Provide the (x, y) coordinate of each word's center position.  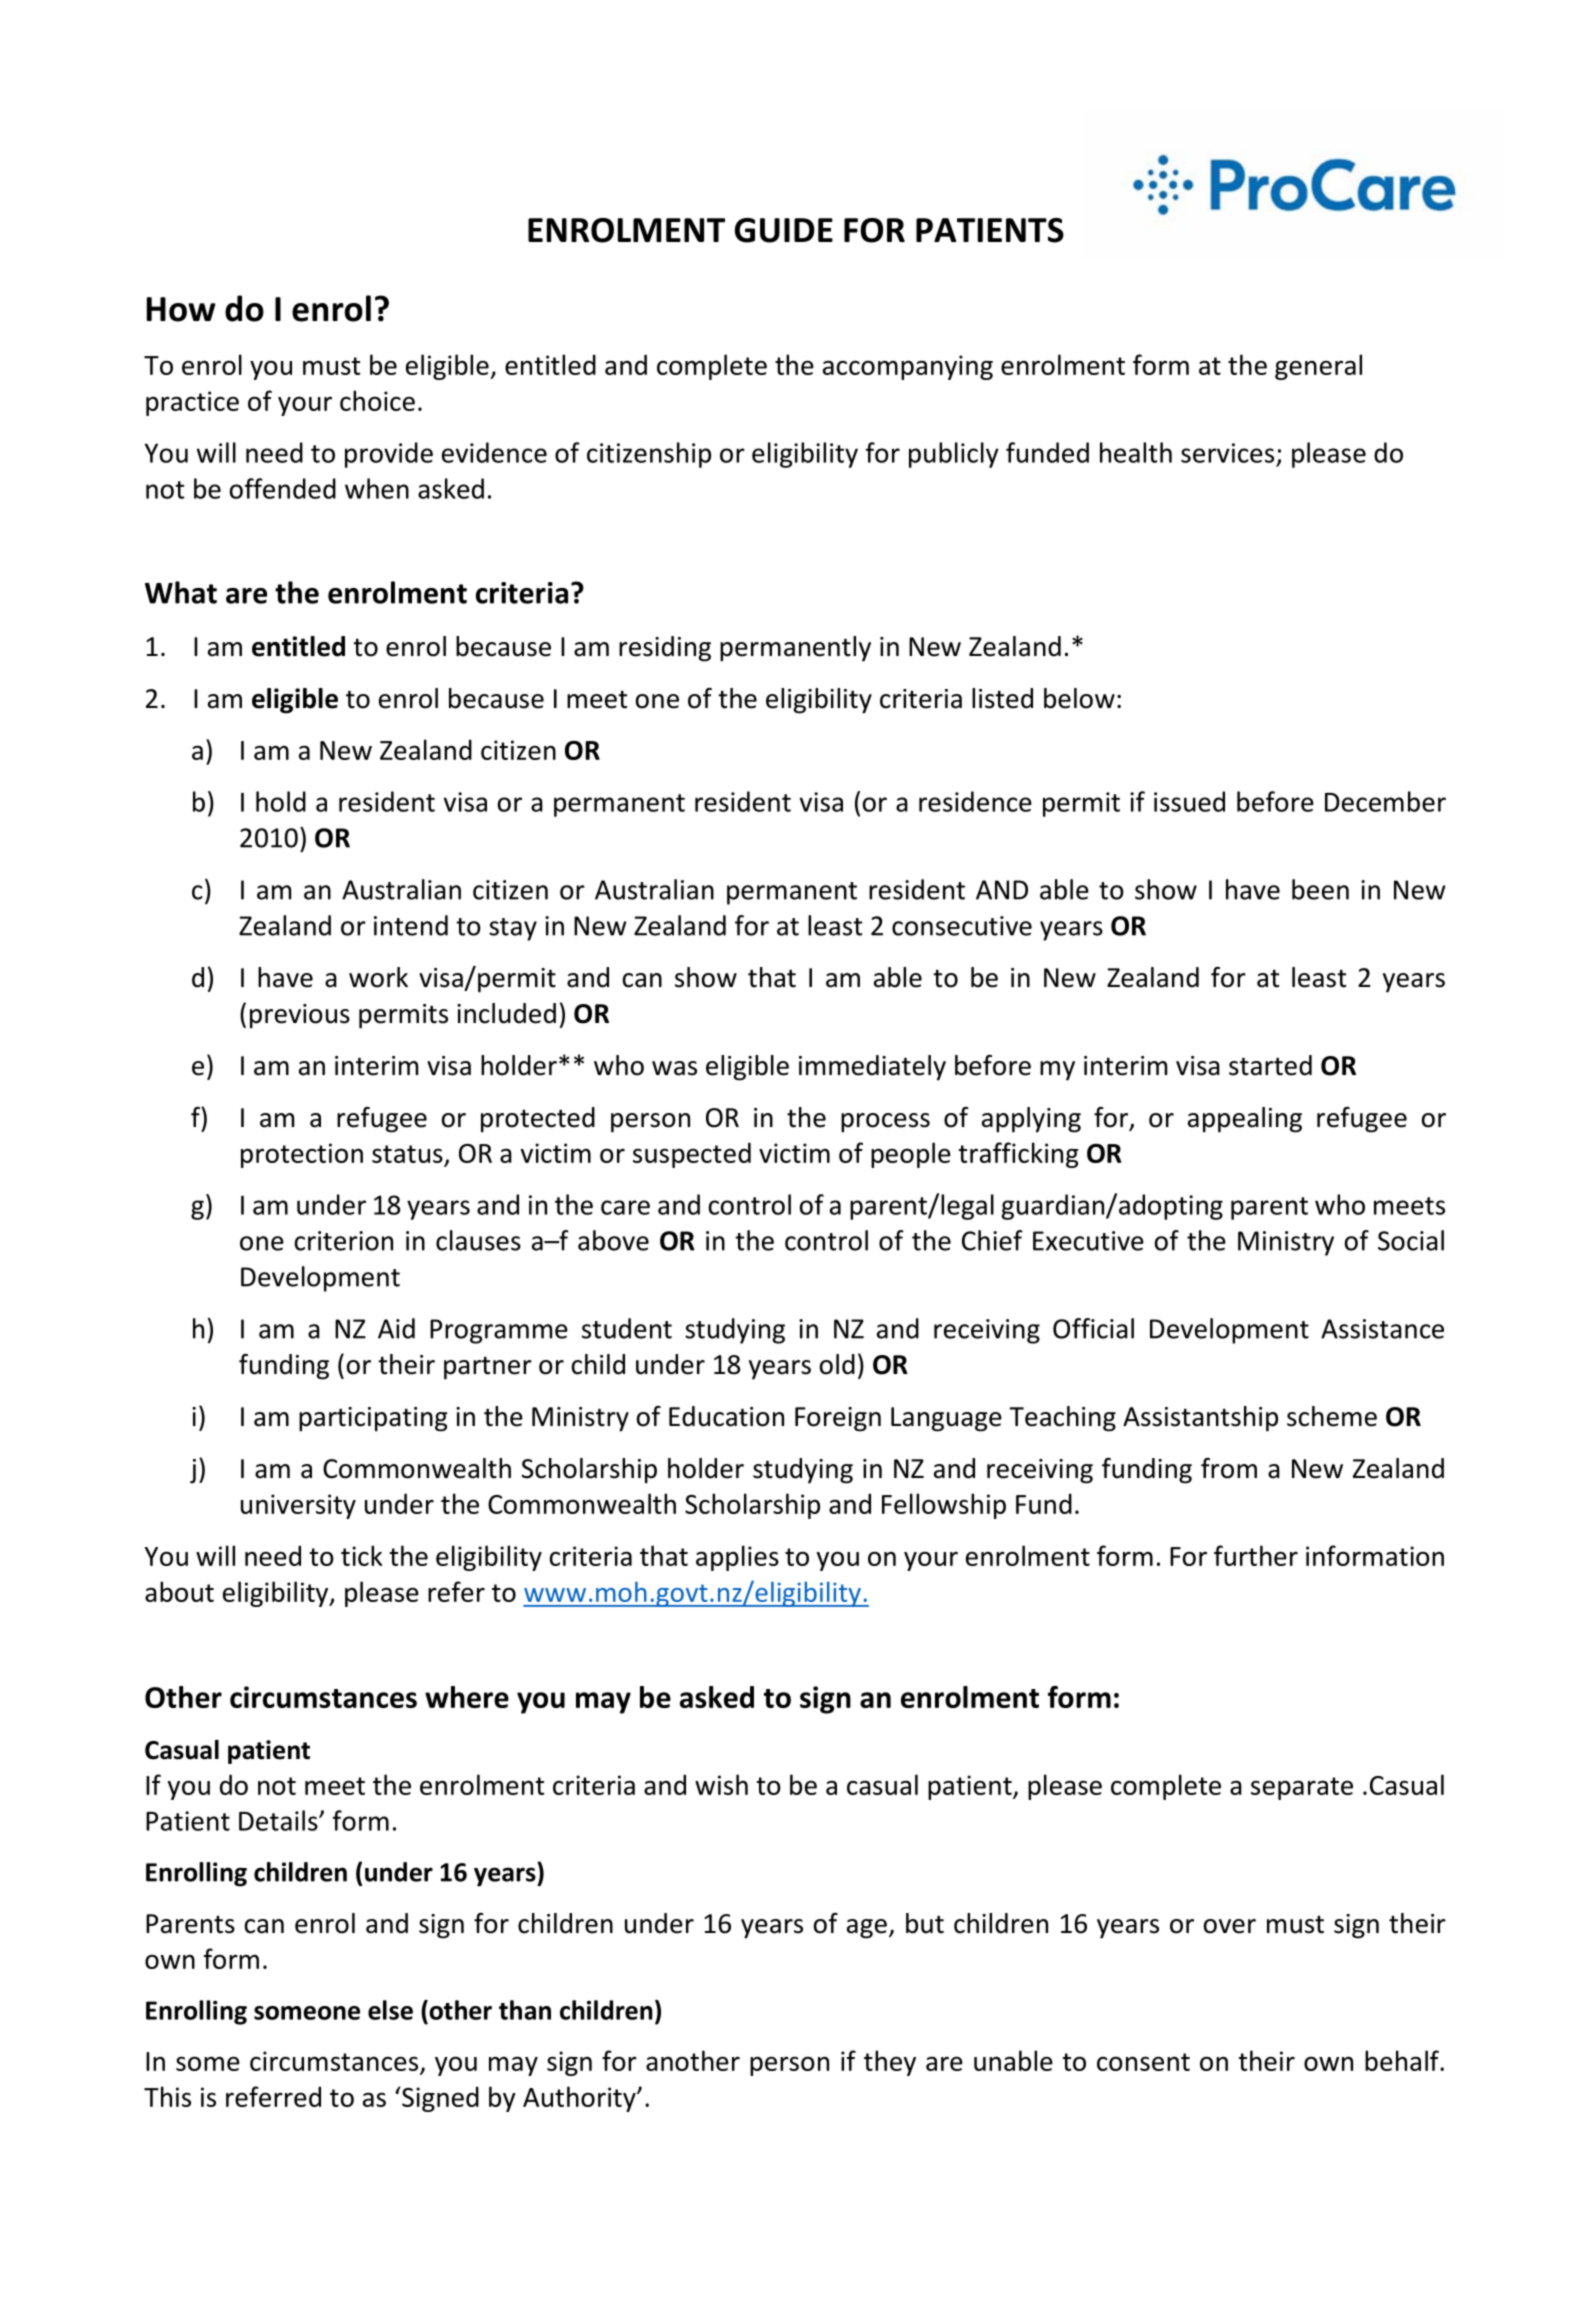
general (1318, 367)
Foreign (838, 1419)
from (1229, 1468)
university (298, 1506)
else (390, 2010)
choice (377, 400)
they (890, 2063)
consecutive (962, 926)
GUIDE (784, 230)
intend (411, 925)
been (1320, 889)
